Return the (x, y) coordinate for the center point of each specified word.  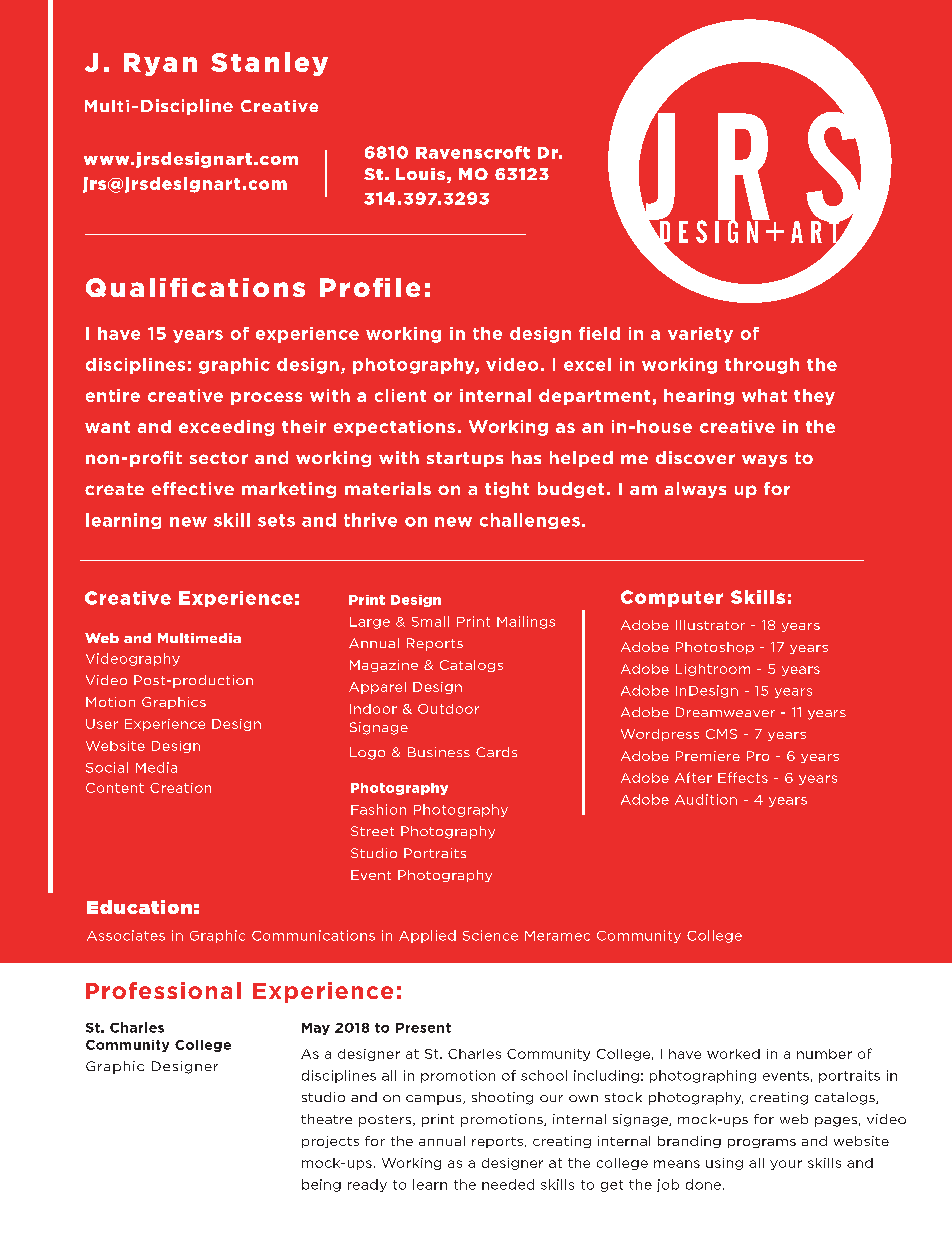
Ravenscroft (473, 152)
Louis (420, 174)
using (724, 1164)
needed (508, 1184)
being (321, 1185)
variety (700, 335)
